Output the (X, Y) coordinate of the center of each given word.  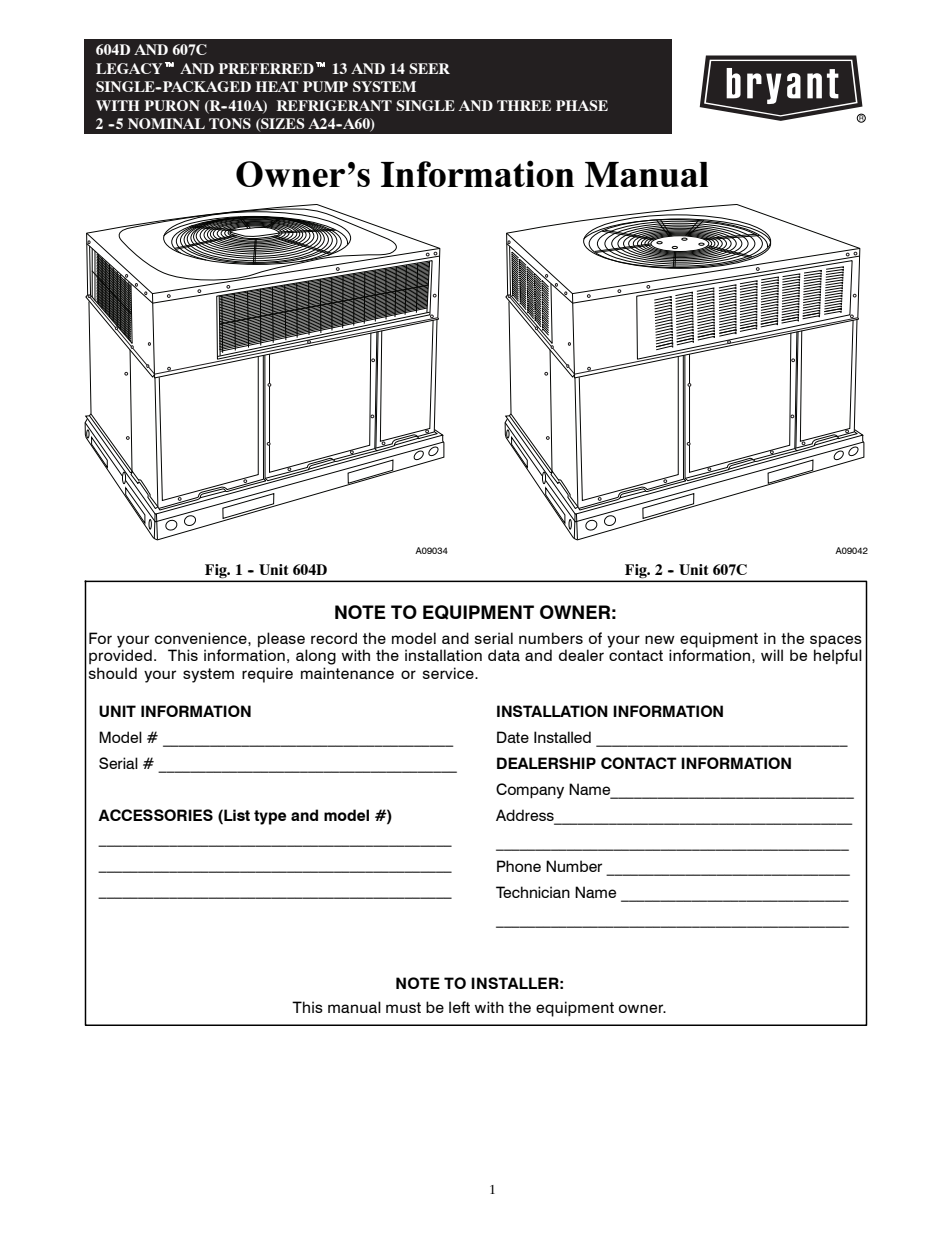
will (772, 655)
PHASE (582, 105)
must (403, 1007)
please (282, 641)
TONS (230, 123)
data (504, 655)
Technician (533, 892)
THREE (524, 105)
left (459, 1007)
